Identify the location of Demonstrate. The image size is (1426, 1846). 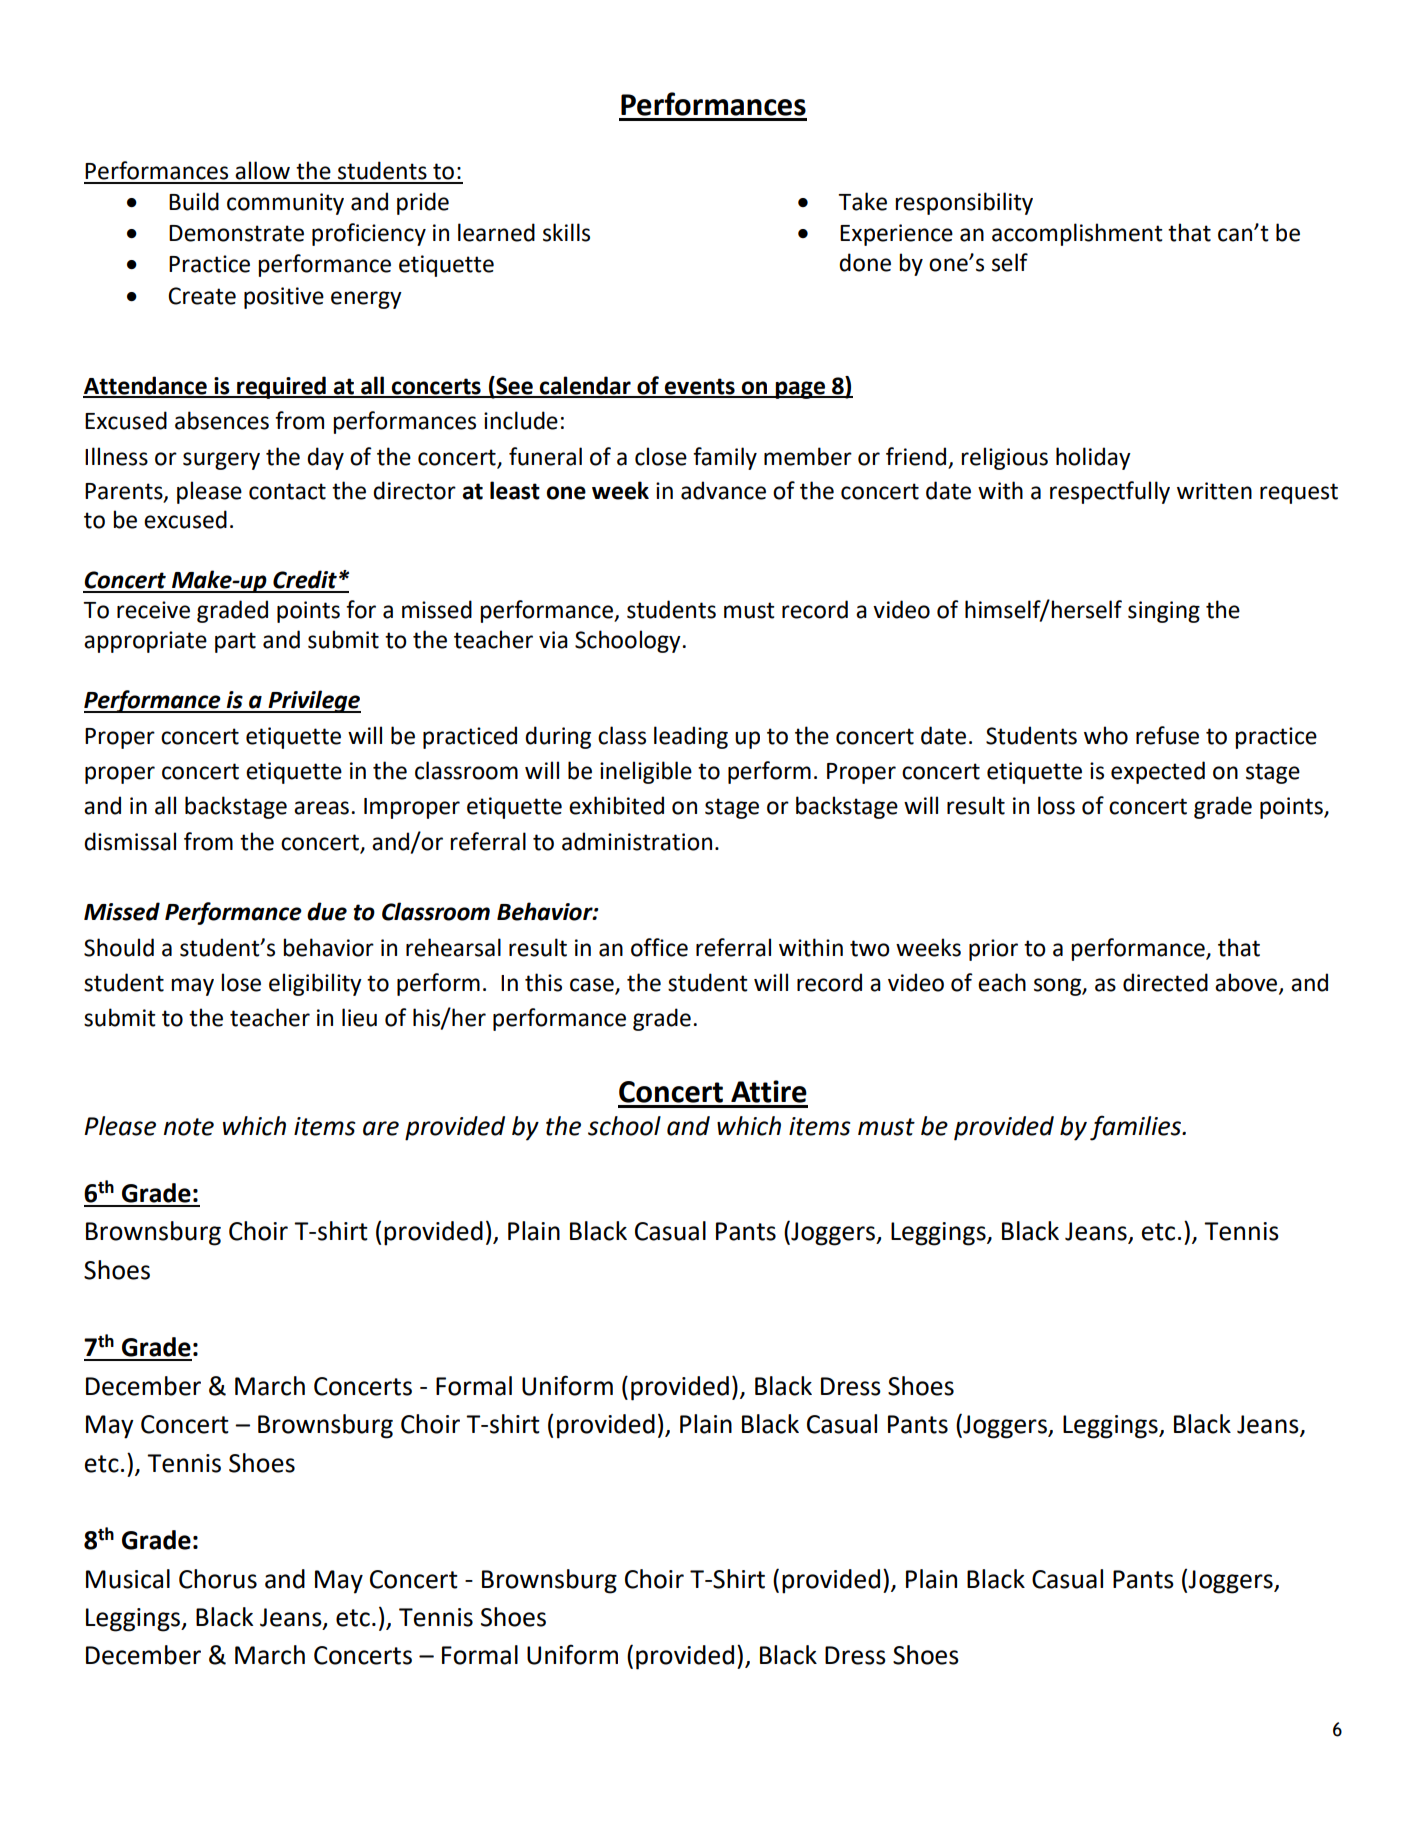
(236, 233).
